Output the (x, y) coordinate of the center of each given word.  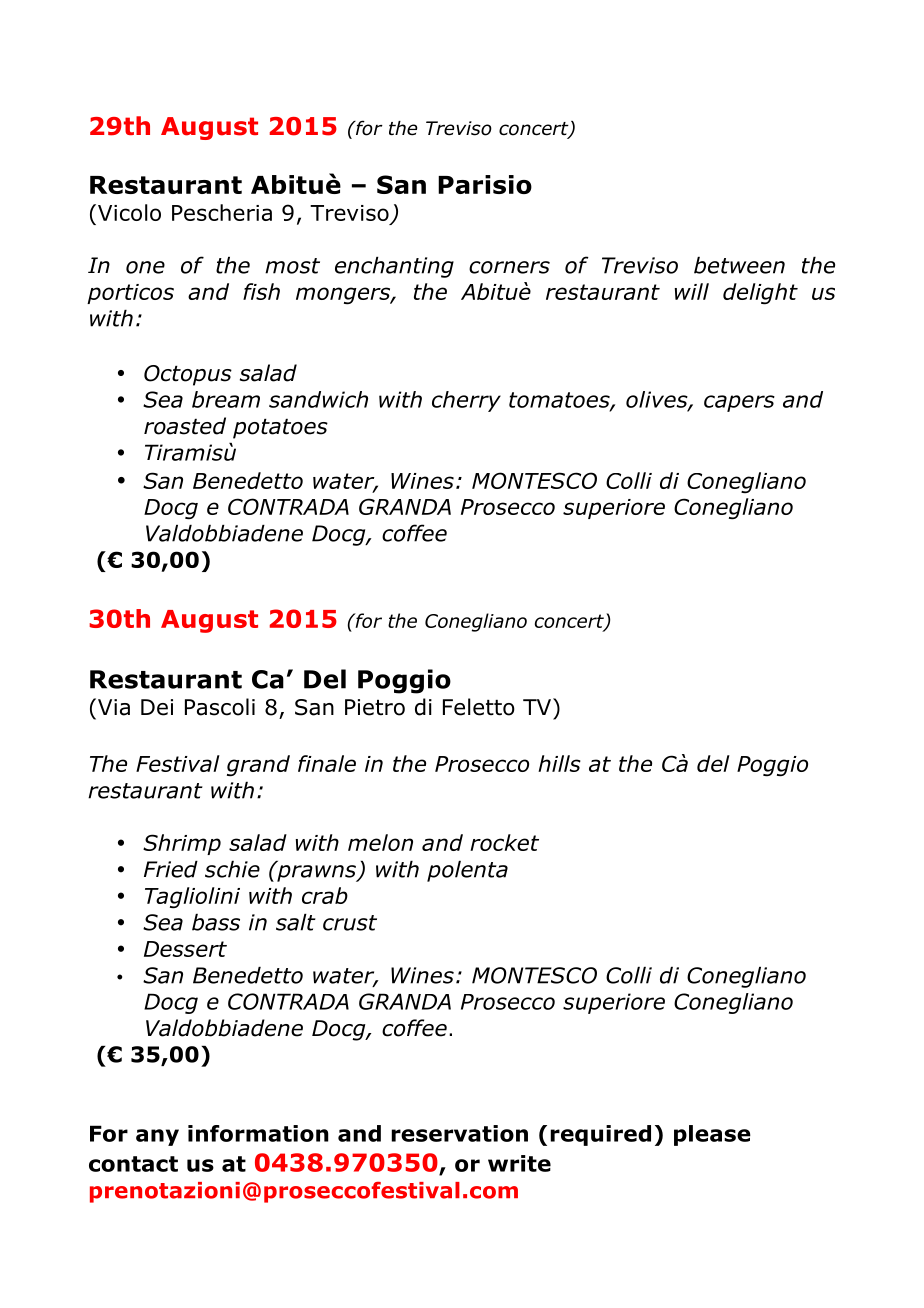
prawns (316, 872)
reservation (459, 1133)
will (692, 291)
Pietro (375, 707)
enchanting (394, 267)
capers (739, 403)
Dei (157, 707)
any (157, 1137)
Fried (171, 869)
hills (559, 763)
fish (261, 291)
